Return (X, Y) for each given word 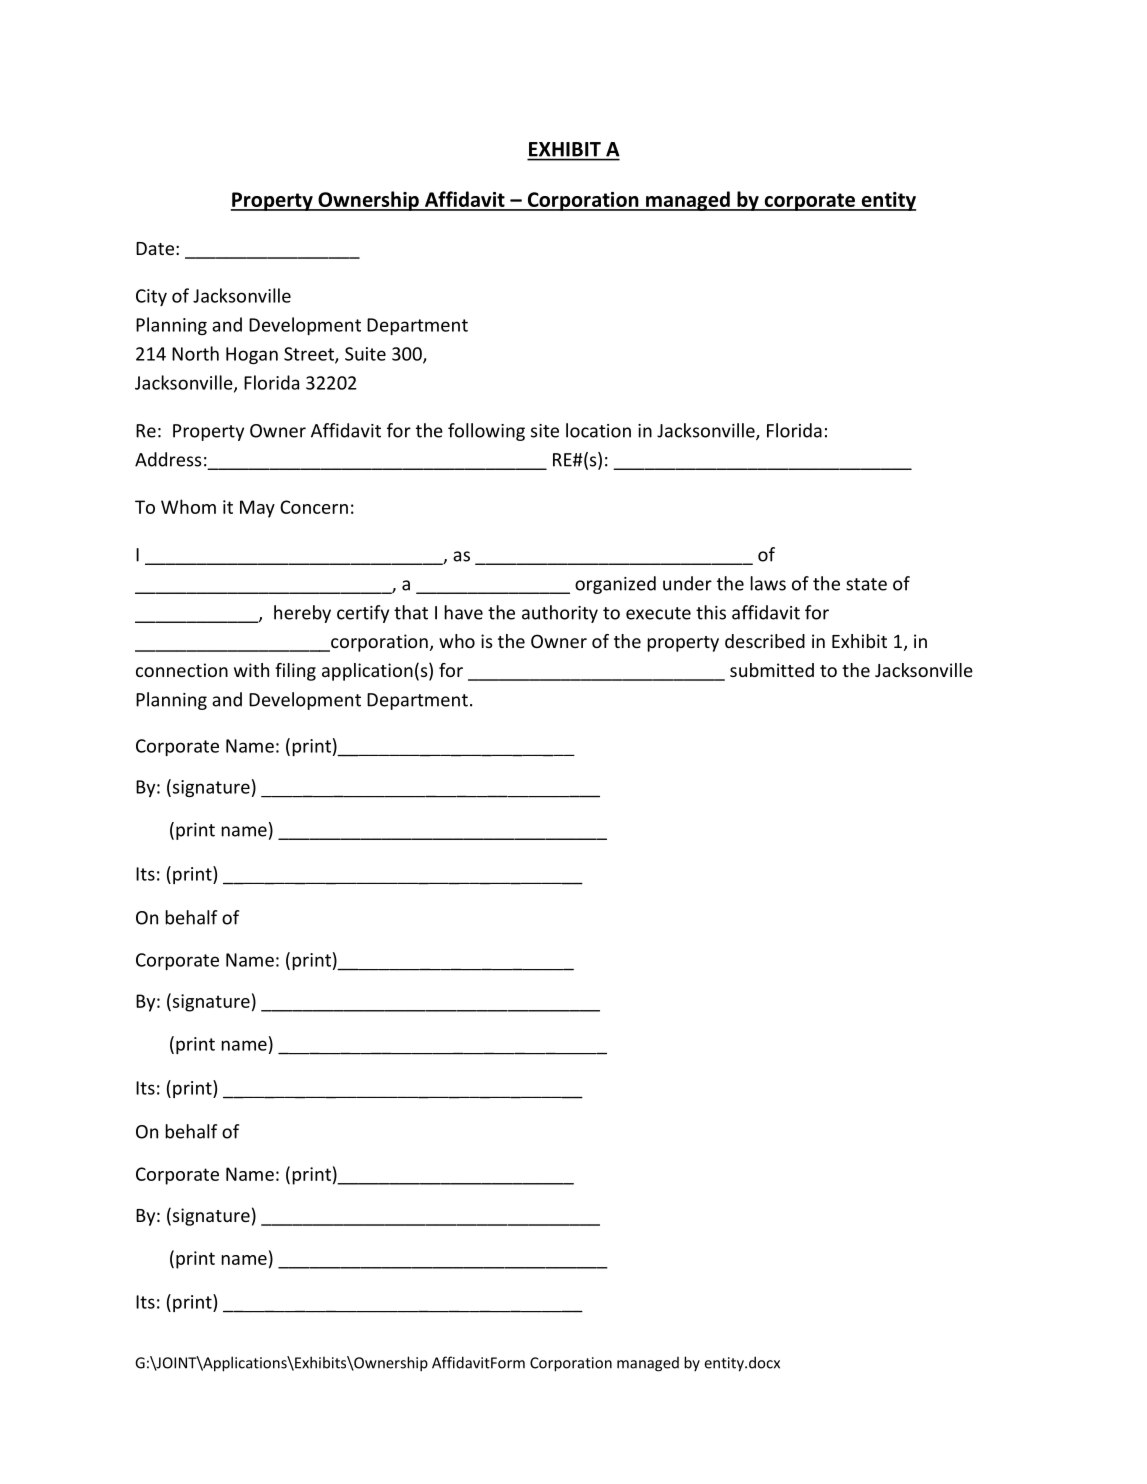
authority (560, 614)
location (598, 430)
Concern (314, 507)
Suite (365, 354)
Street (310, 355)
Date (155, 248)
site (545, 431)
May (257, 509)
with (251, 670)
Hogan (252, 355)
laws (768, 583)
